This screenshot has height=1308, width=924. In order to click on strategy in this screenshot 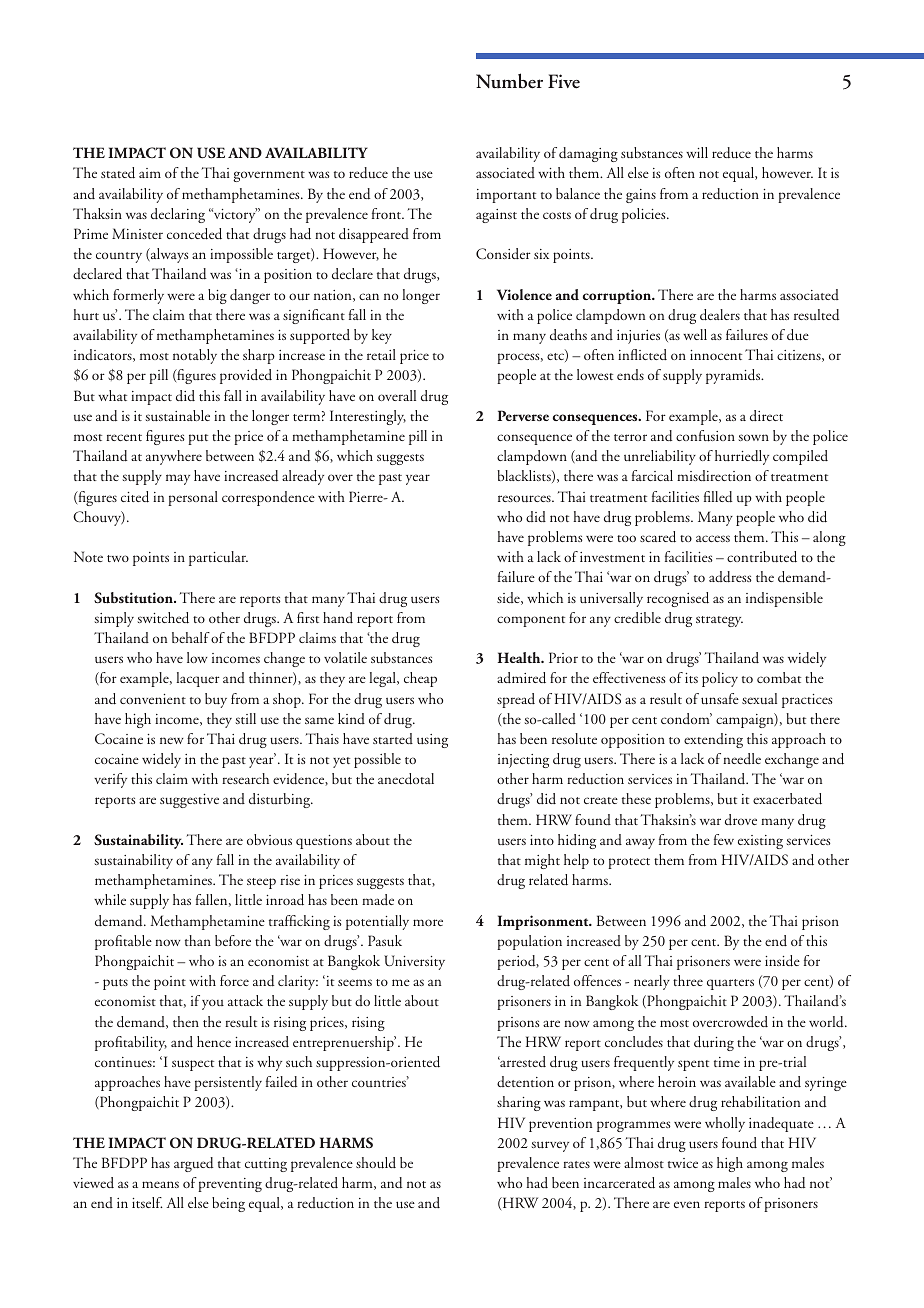, I will do `click(719, 621)`.
